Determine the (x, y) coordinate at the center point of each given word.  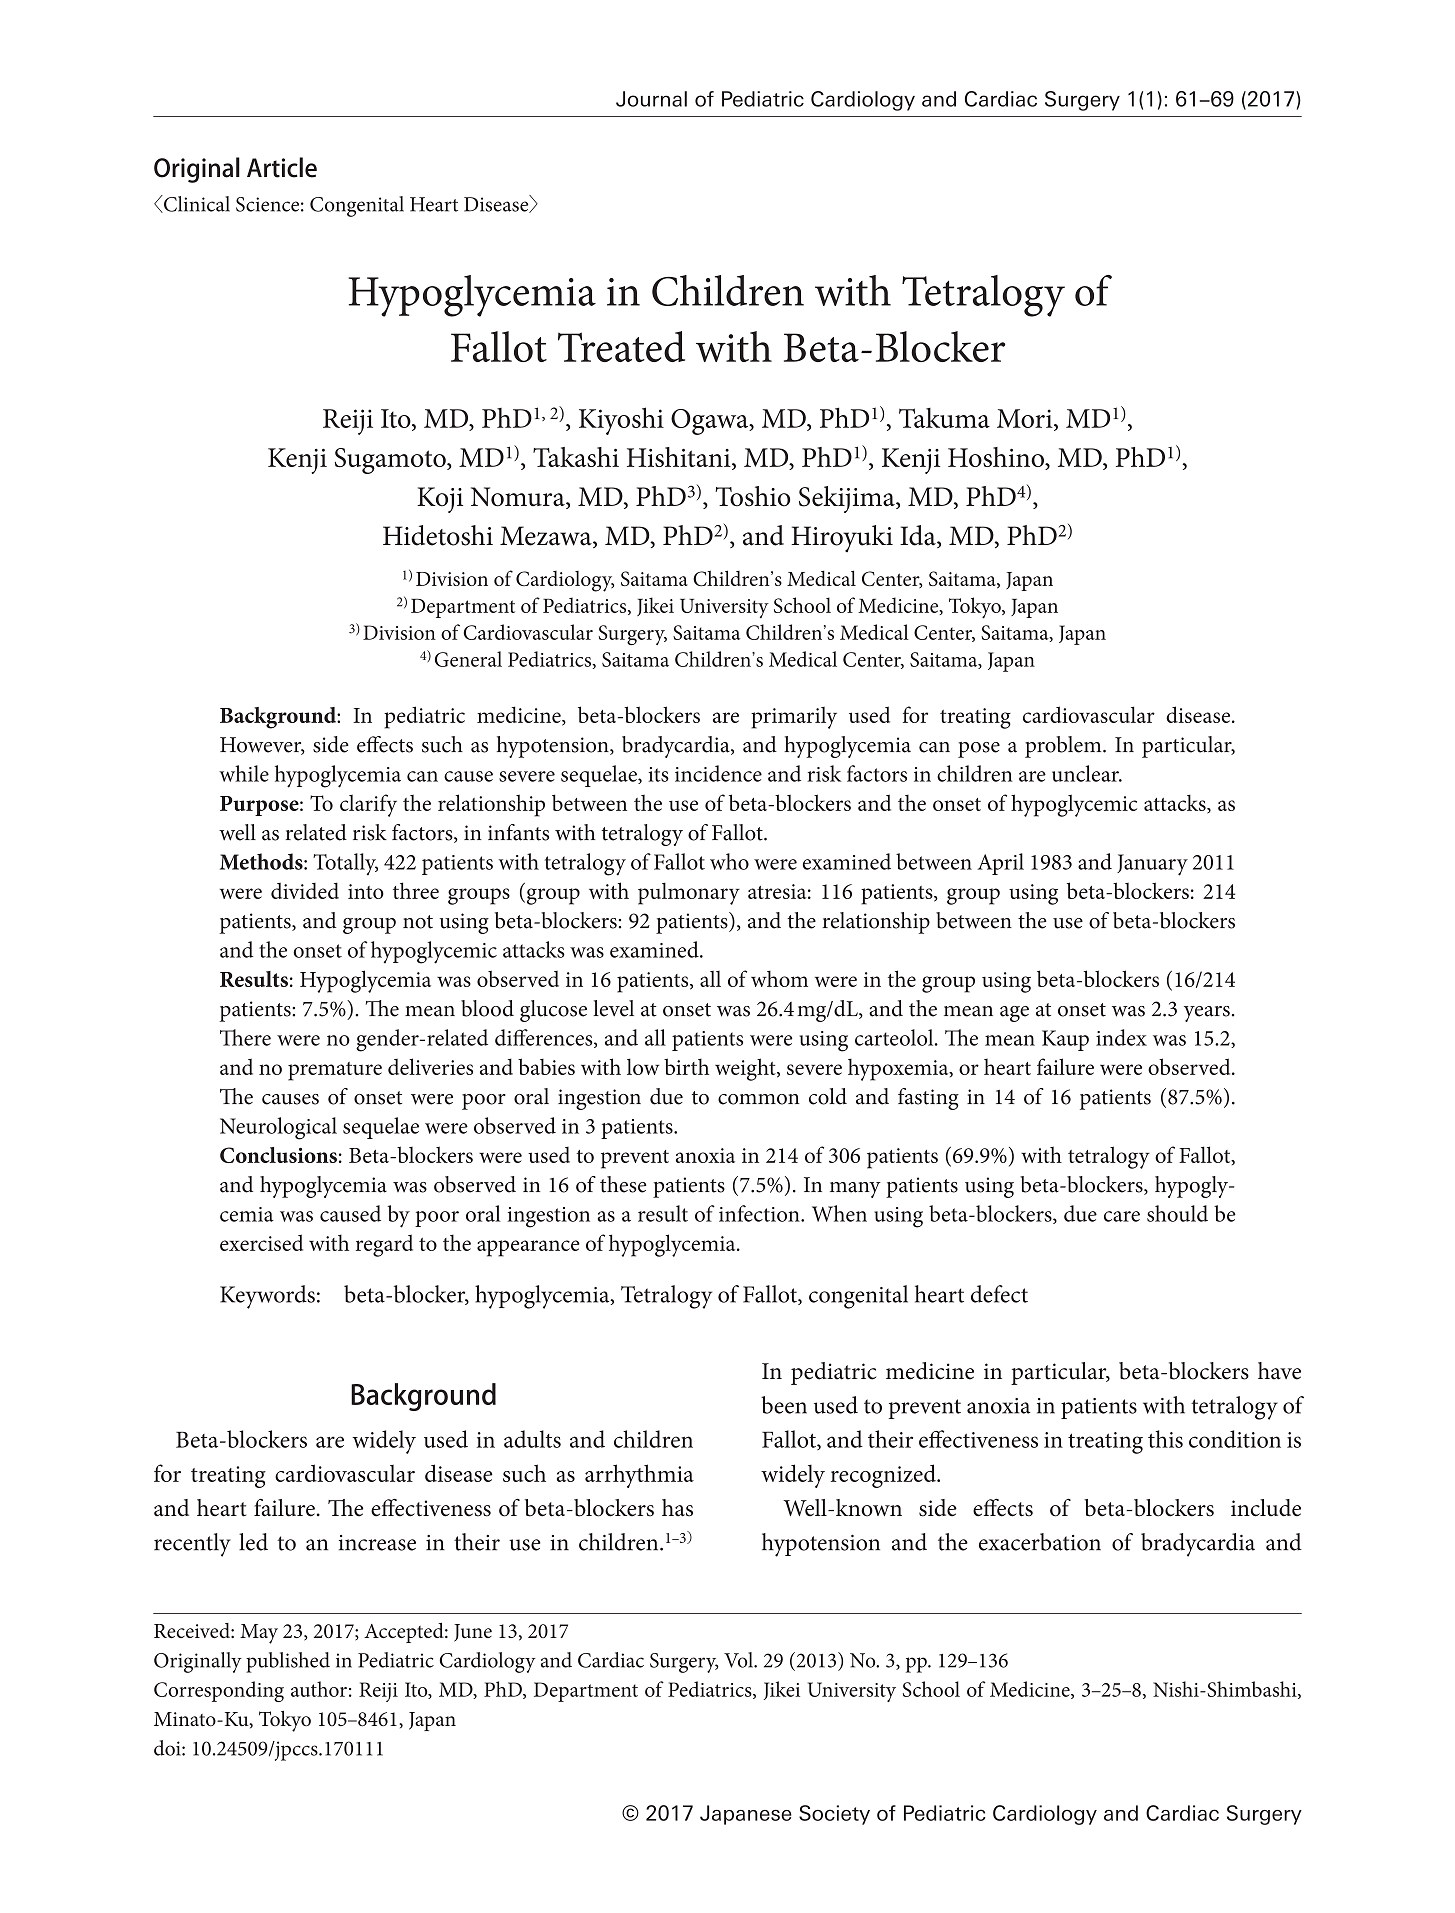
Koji (440, 500)
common (758, 1099)
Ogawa (711, 422)
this (1165, 1439)
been (784, 1405)
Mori (1026, 418)
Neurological (278, 1128)
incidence (718, 773)
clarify (368, 805)
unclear (1086, 773)
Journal (651, 99)
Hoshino (997, 458)
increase (377, 1543)
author (319, 1689)
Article (282, 167)
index (1121, 1037)
